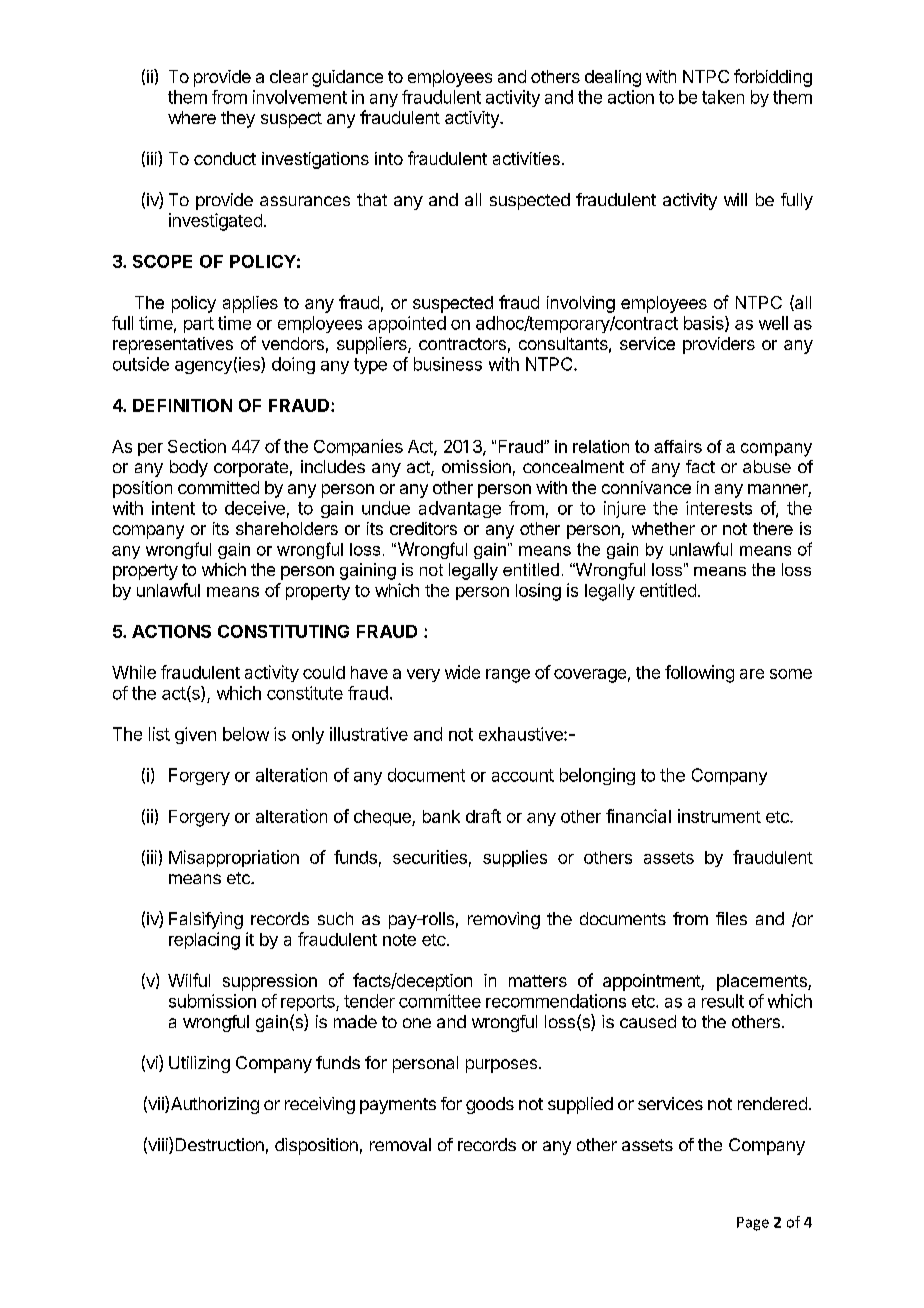 This screenshot has height=1308, width=924. I want to click on Page, so click(753, 1224).
